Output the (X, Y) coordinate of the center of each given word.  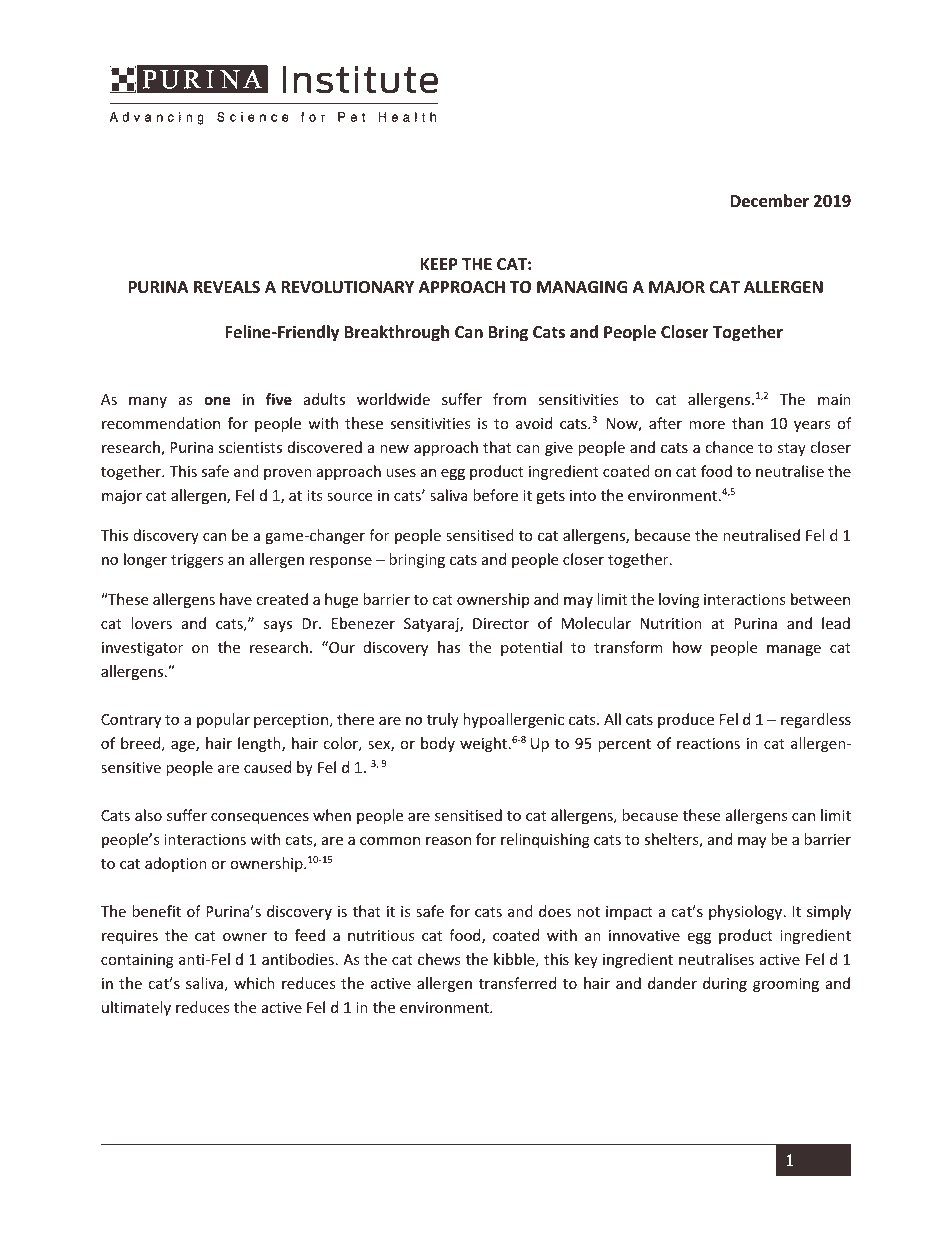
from (509, 399)
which (254, 983)
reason (448, 841)
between (820, 599)
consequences (260, 818)
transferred (517, 983)
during (725, 984)
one (217, 400)
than (747, 423)
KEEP (439, 264)
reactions (708, 743)
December (769, 201)
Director (501, 623)
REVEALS (227, 287)
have (236, 599)
